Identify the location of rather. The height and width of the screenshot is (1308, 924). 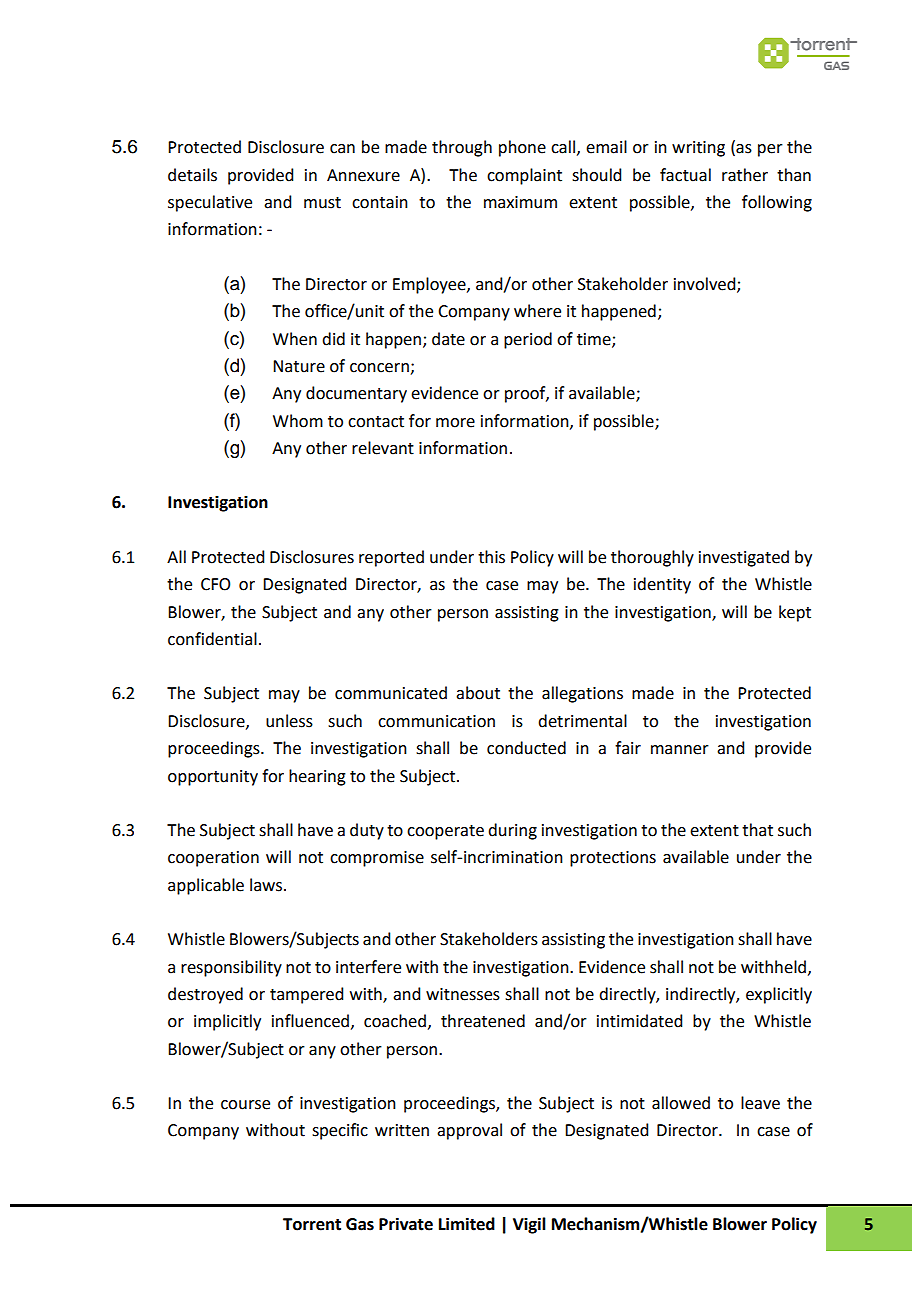
(745, 175).
